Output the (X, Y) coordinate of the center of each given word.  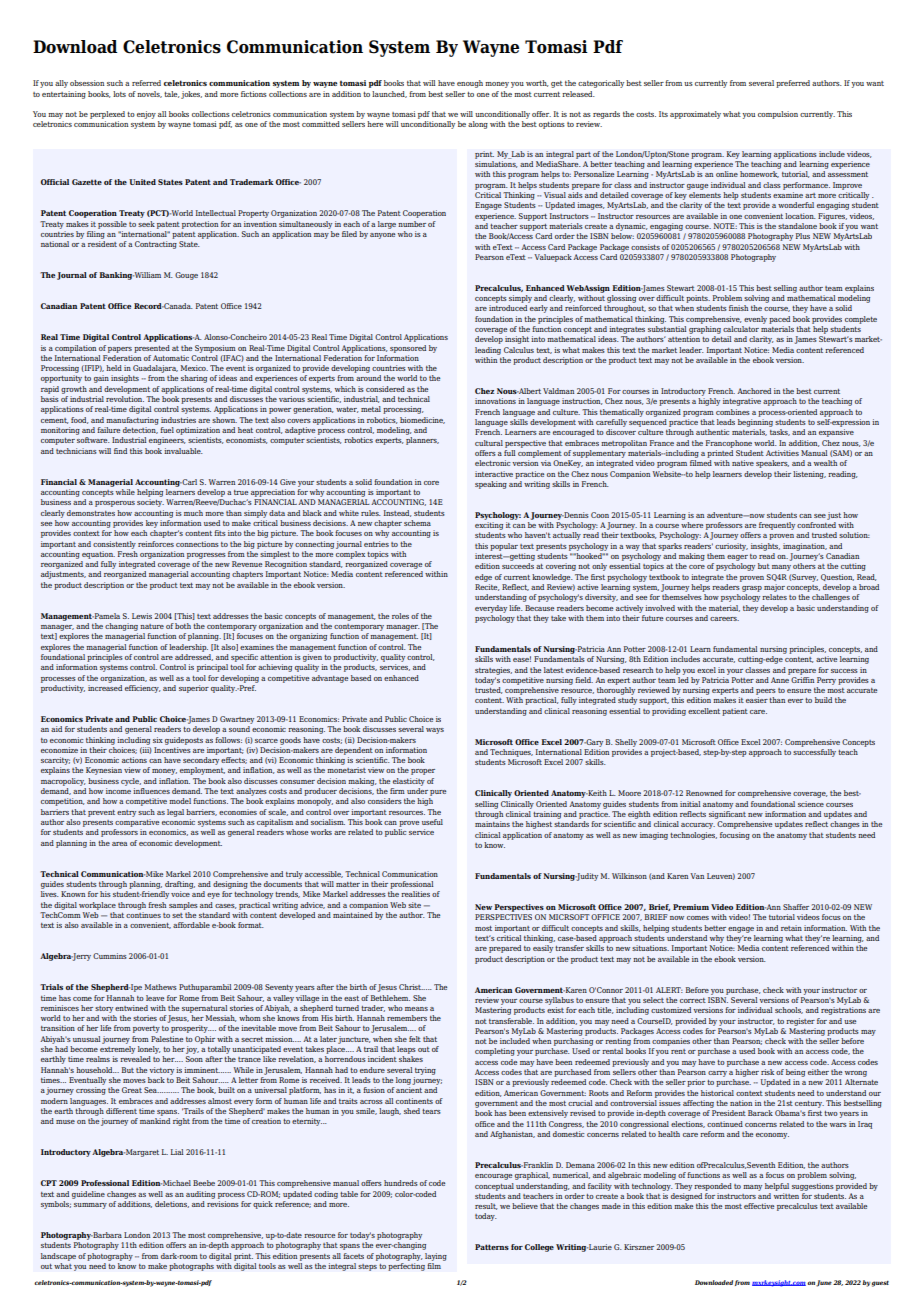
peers (766, 692)
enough (470, 84)
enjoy (146, 115)
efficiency (142, 689)
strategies (493, 671)
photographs (191, 1267)
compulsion (778, 115)
